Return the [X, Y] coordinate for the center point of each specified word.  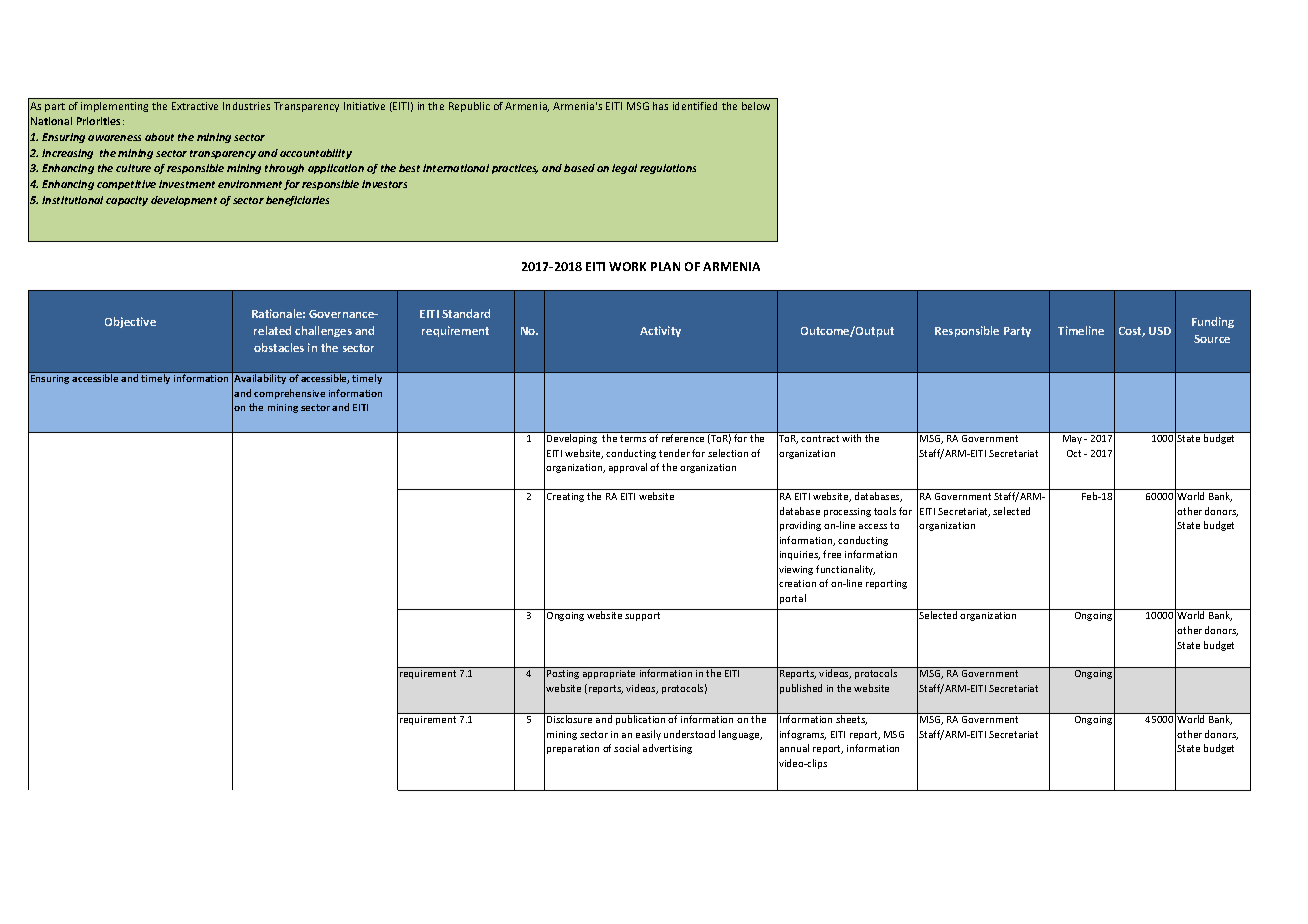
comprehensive [289, 394]
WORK [627, 266]
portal [793, 599]
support [642, 616]
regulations [668, 169]
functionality [845, 570]
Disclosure [569, 719]
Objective [130, 322]
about [159, 137]
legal [624, 169]
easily [648, 735]
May [1072, 439]
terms [633, 438]
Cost [1132, 332]
